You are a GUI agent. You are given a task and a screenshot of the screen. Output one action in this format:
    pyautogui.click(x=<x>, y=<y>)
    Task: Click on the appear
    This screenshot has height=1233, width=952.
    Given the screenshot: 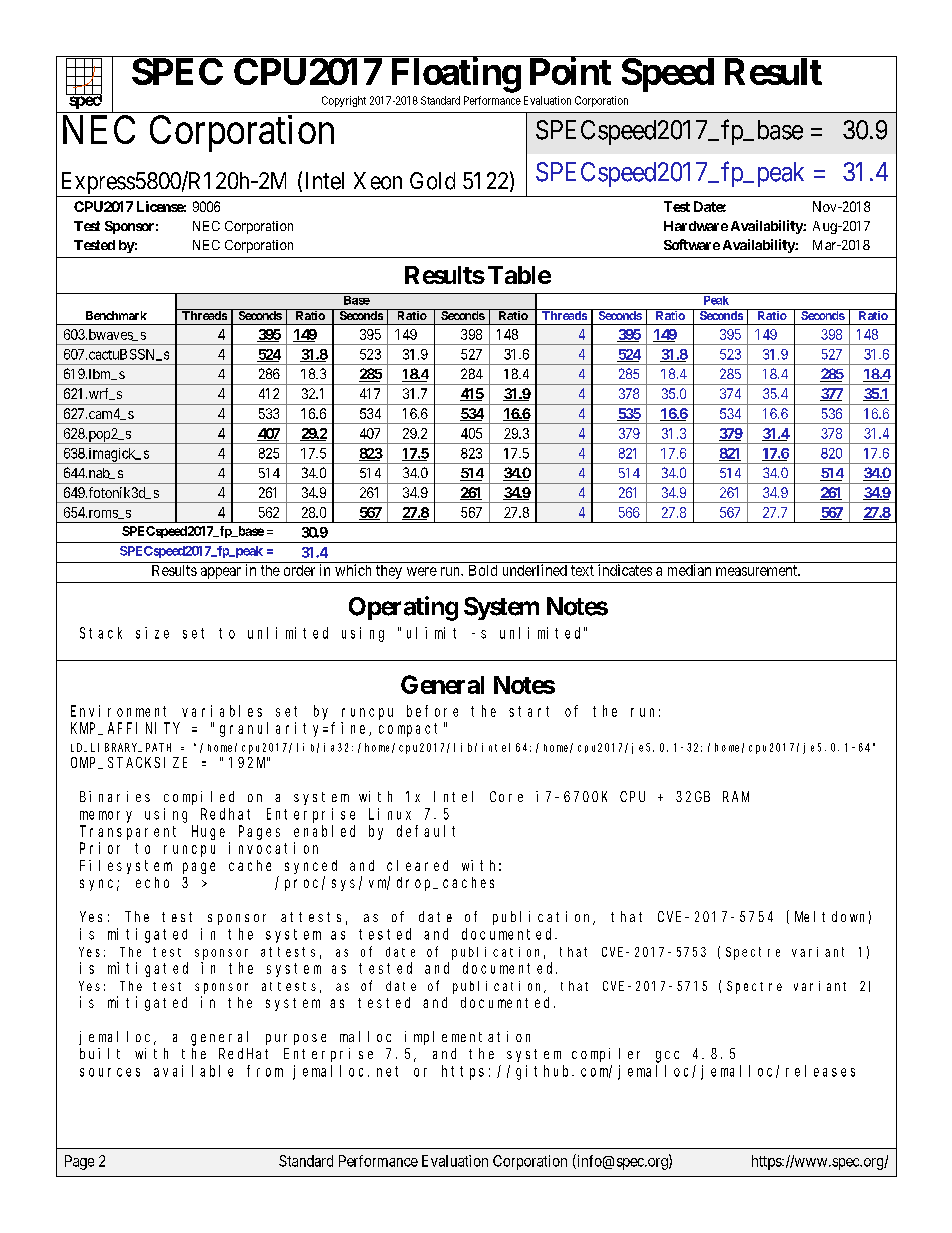 What is the action you would take?
    pyautogui.click(x=221, y=573)
